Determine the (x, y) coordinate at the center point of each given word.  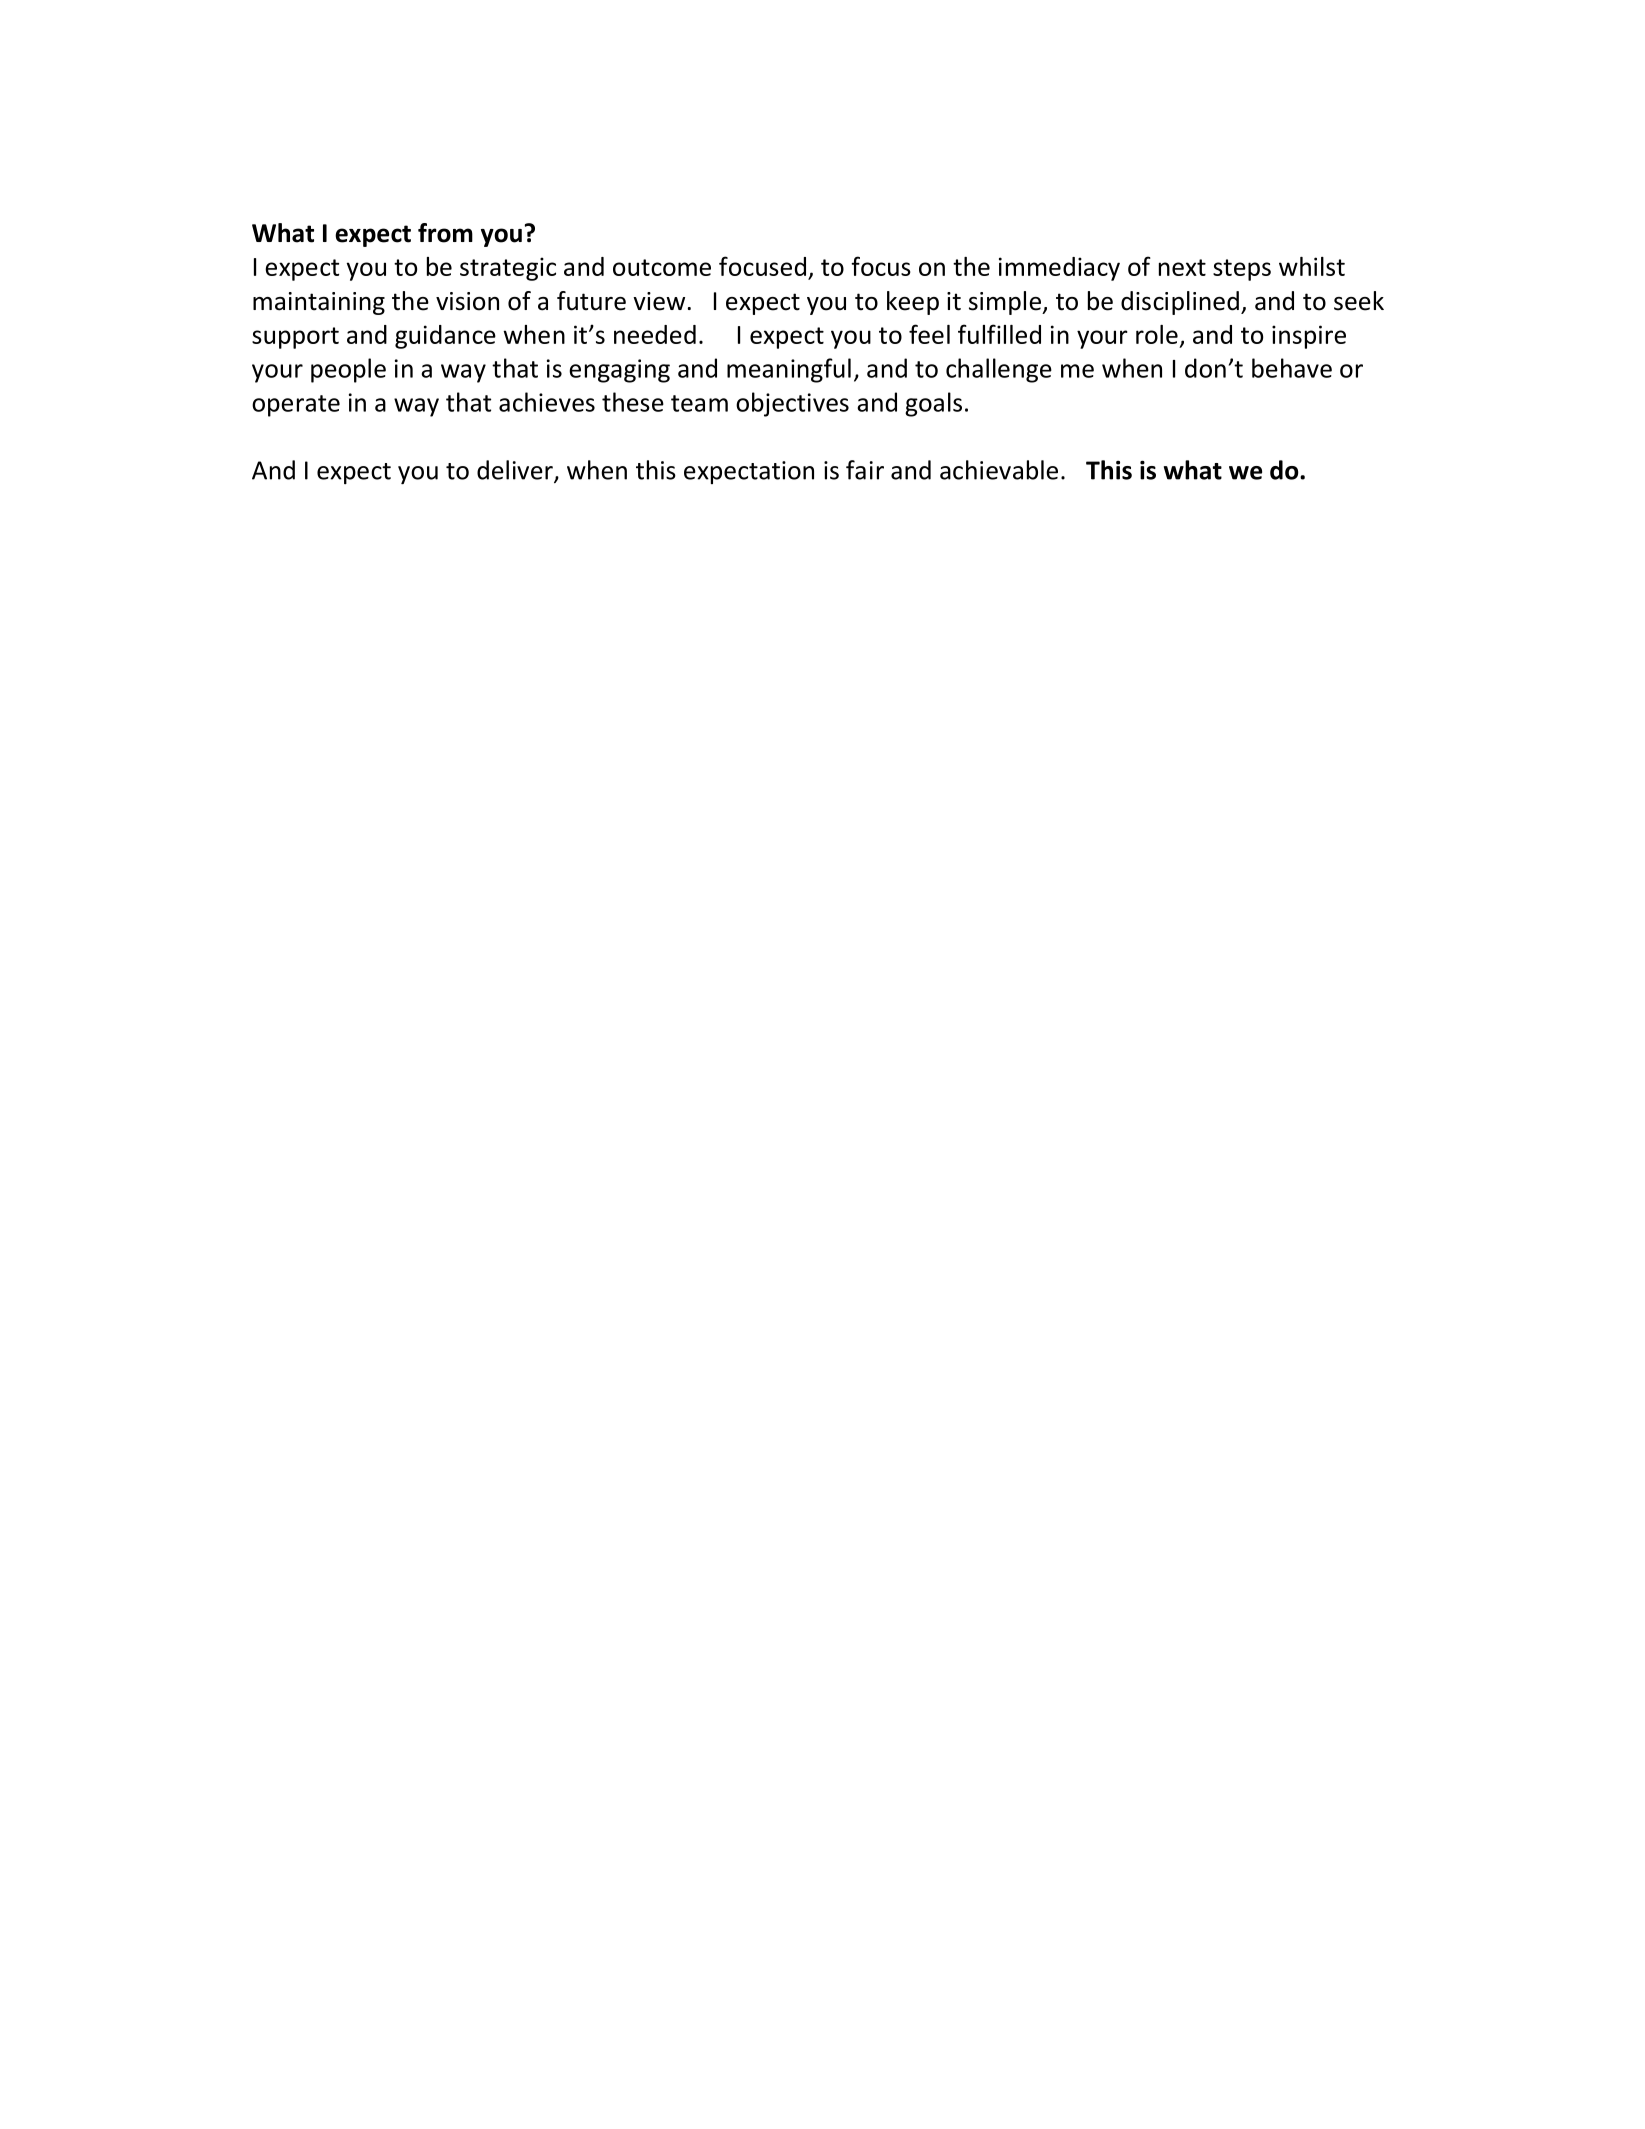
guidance (445, 337)
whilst (1312, 266)
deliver (516, 471)
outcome (662, 267)
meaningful (789, 370)
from (445, 233)
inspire (1309, 337)
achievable (999, 470)
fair (865, 470)
